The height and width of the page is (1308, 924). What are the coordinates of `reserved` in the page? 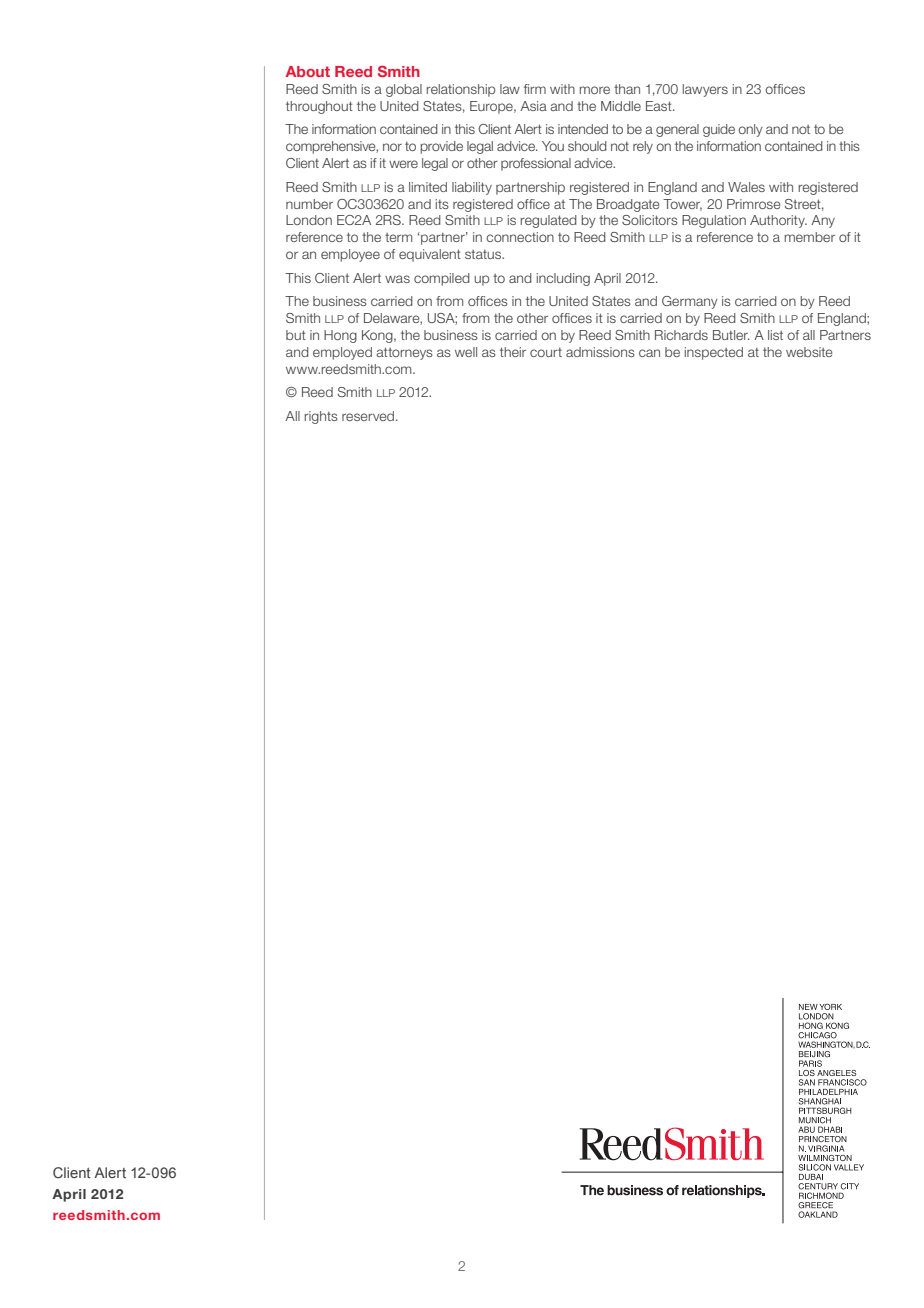 It's located at (369, 416).
